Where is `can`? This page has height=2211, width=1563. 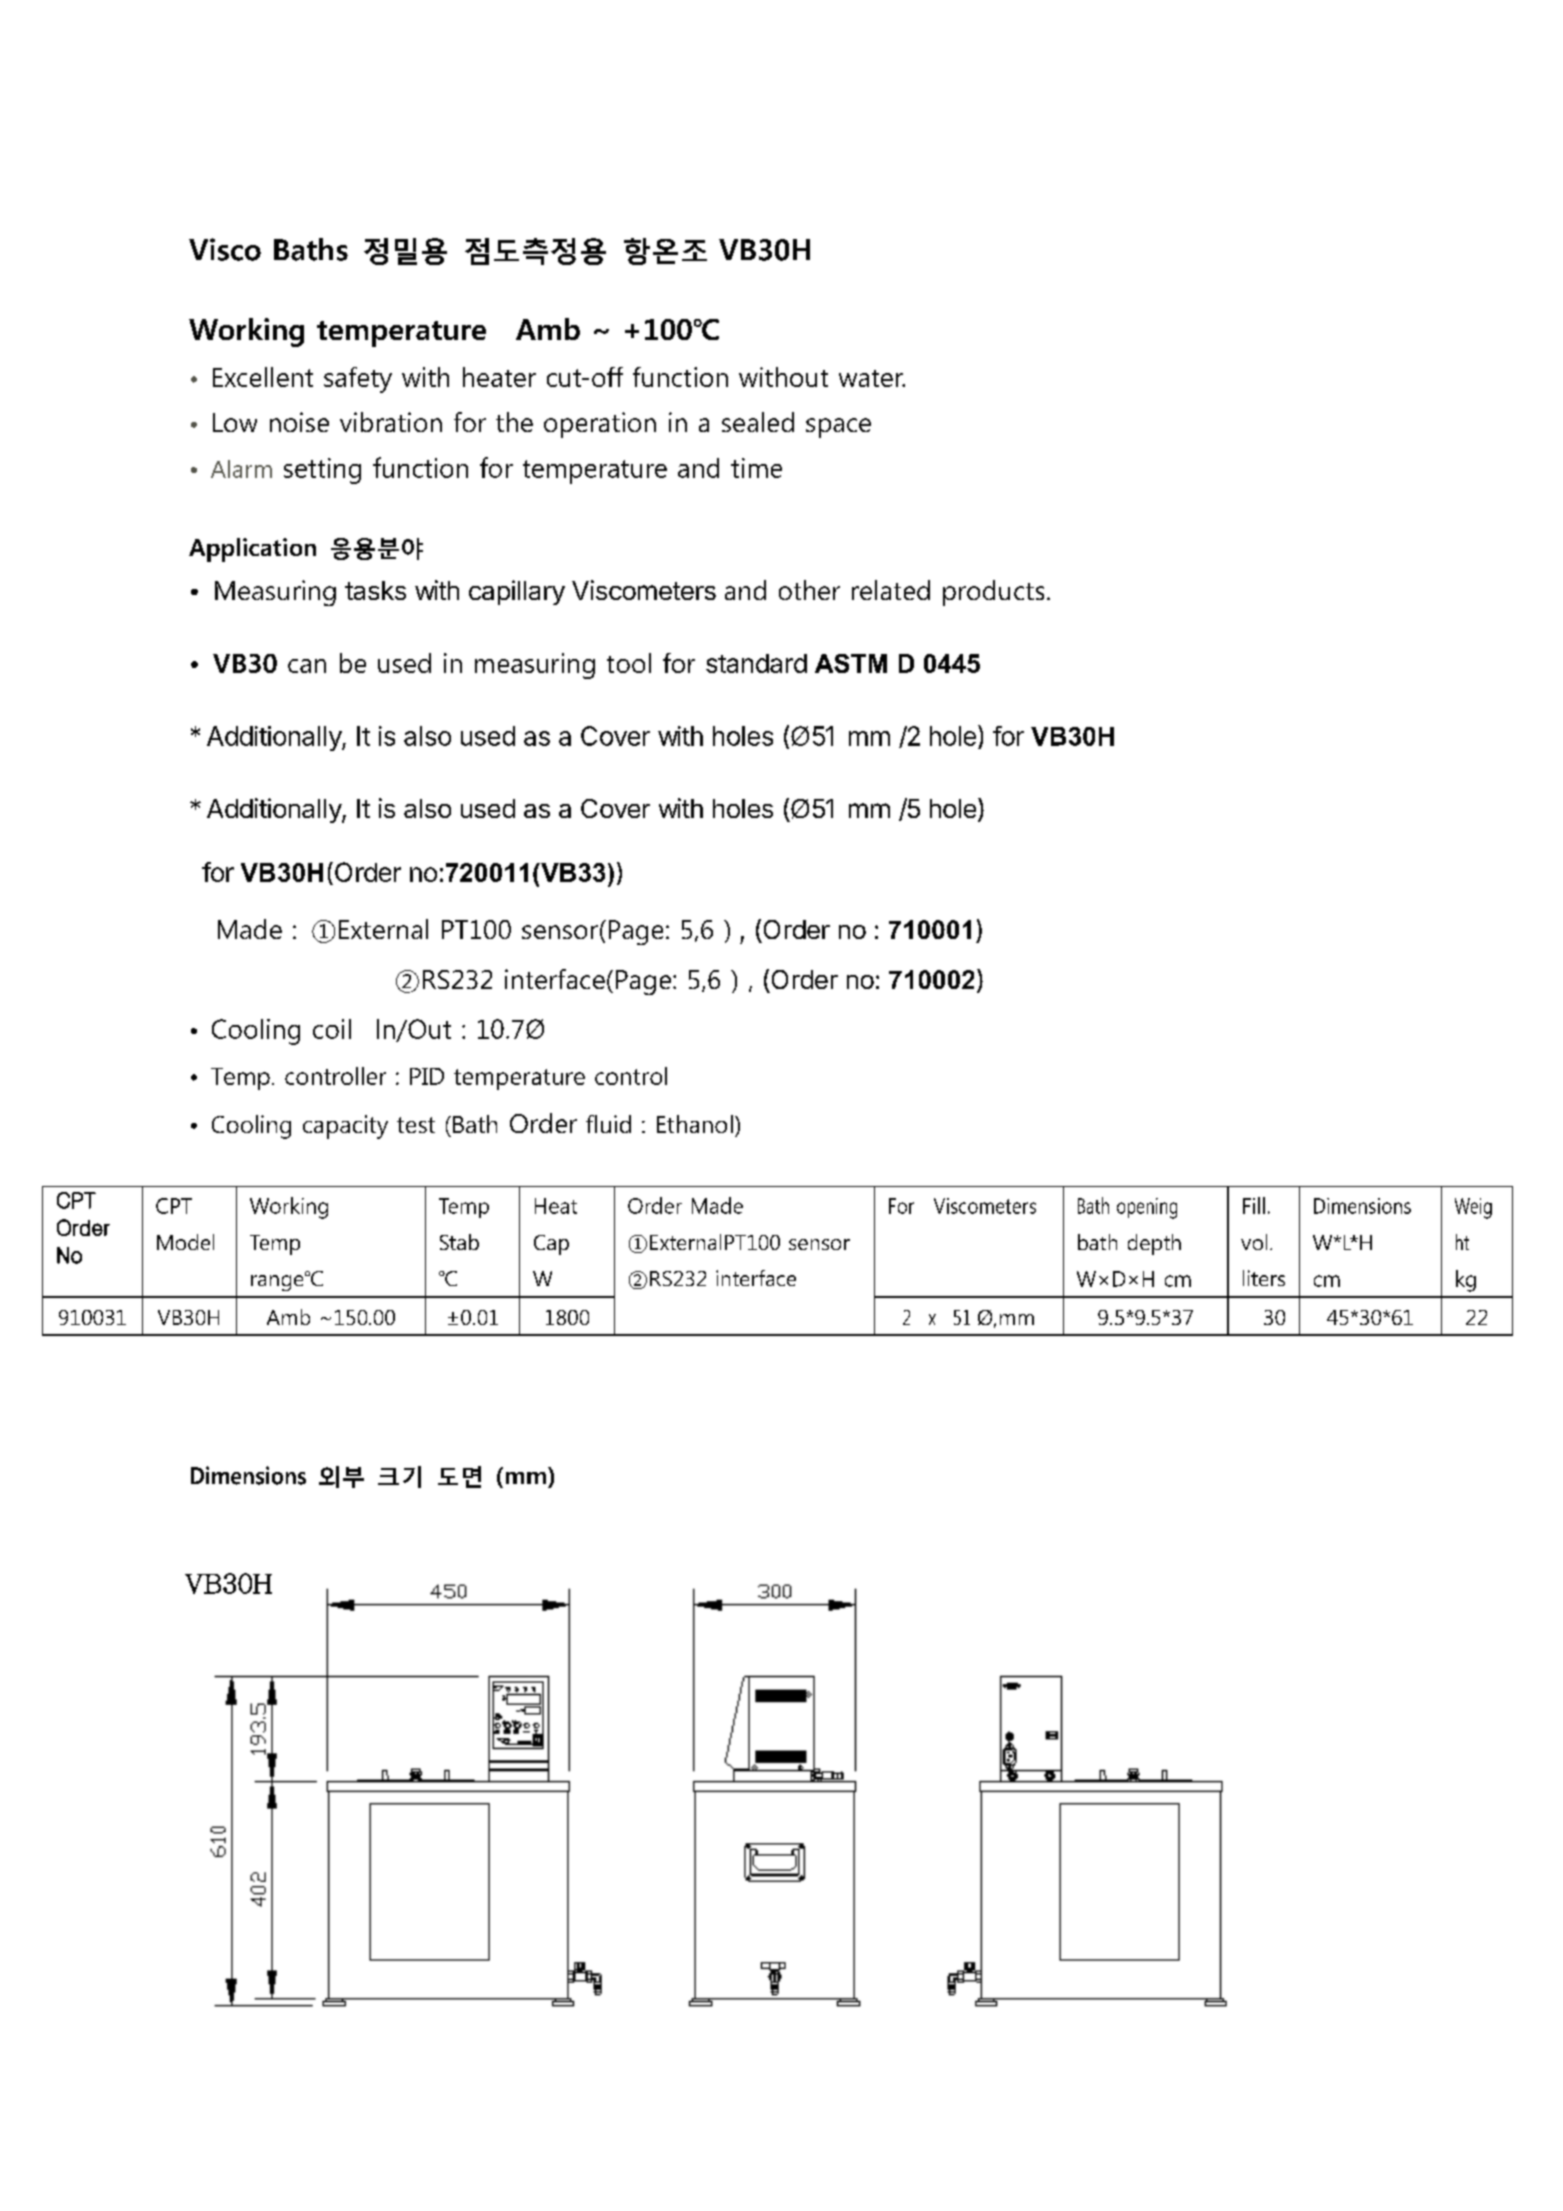 can is located at coordinates (307, 666).
